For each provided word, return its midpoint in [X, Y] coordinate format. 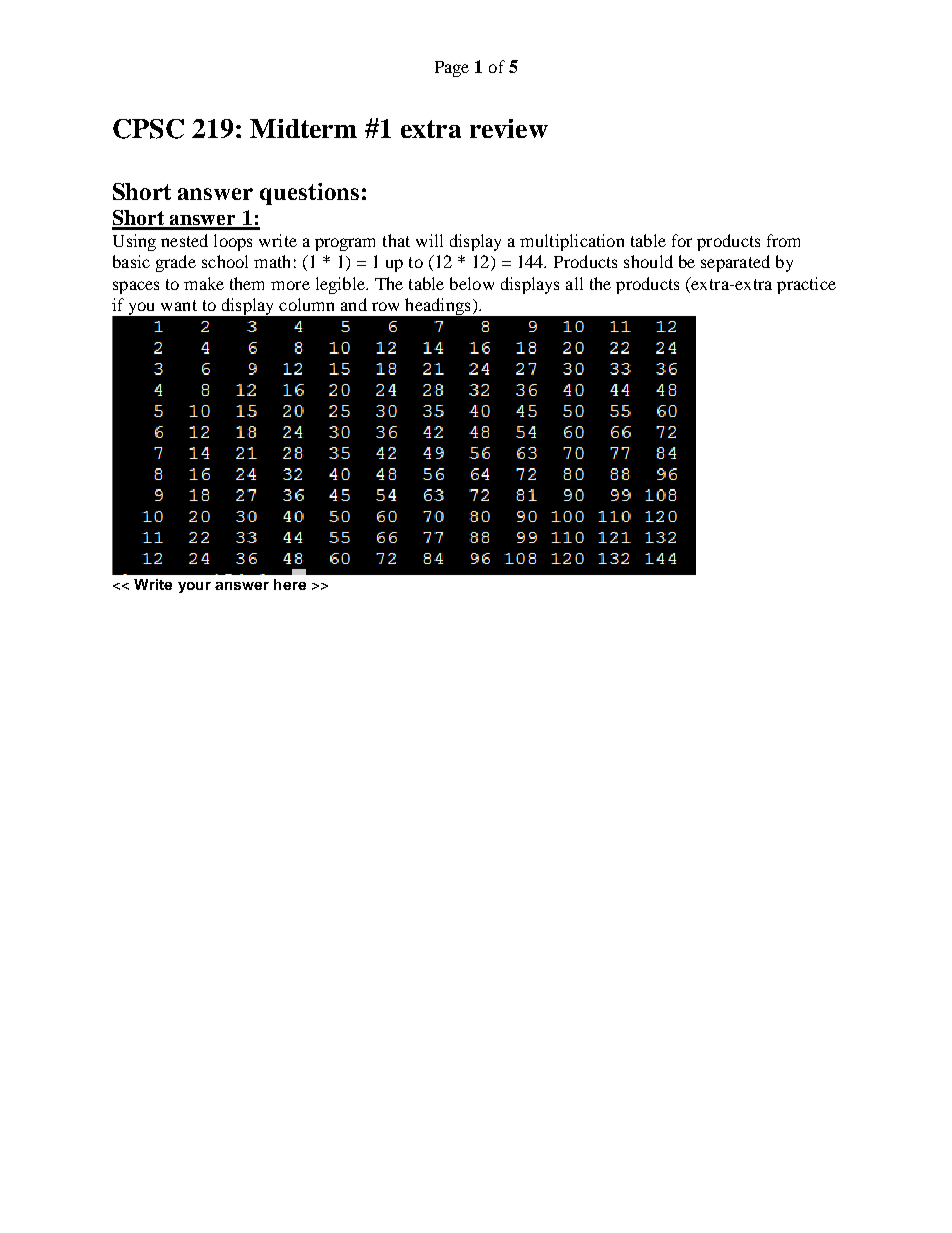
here [290, 584]
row [385, 306]
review [509, 128]
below [472, 283]
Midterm [303, 128]
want [179, 305]
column [306, 304]
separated [735, 263]
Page [452, 69]
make [204, 283]
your [194, 587]
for [682, 240]
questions [309, 194]
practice [806, 285]
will [429, 240]
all [574, 283]
